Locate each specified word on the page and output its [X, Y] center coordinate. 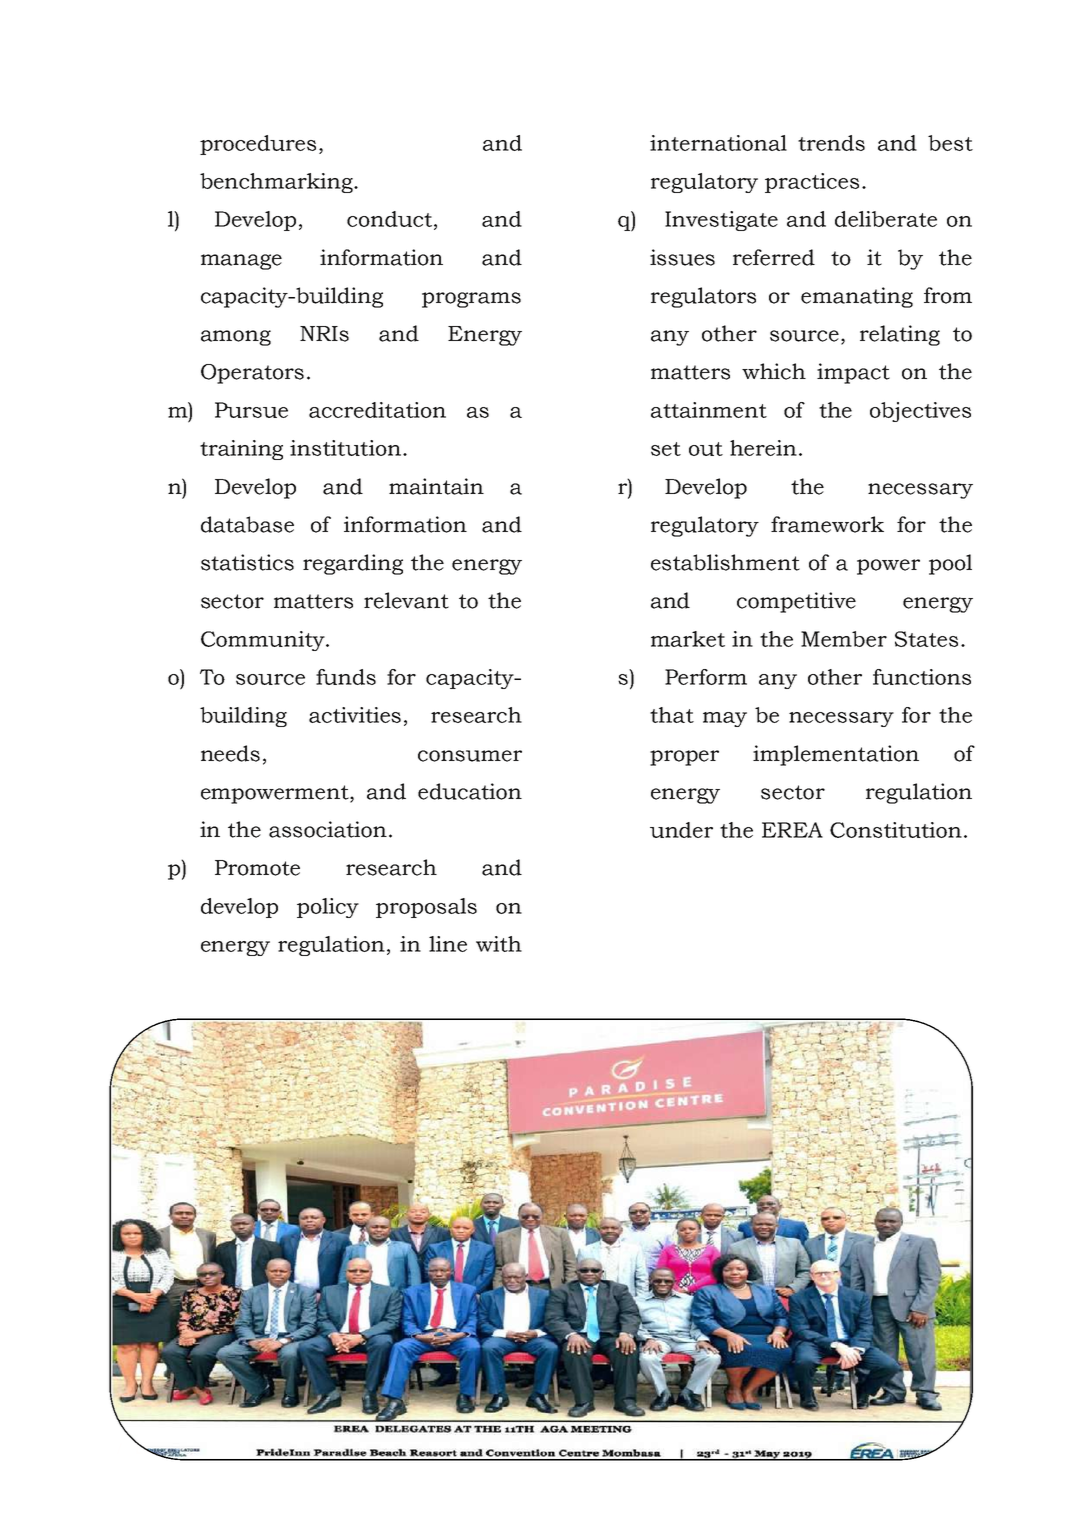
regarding [353, 564]
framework [827, 524]
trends [831, 143]
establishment [725, 562]
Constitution [896, 830]
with [499, 944]
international [718, 143]
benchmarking [277, 183]
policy [328, 908]
